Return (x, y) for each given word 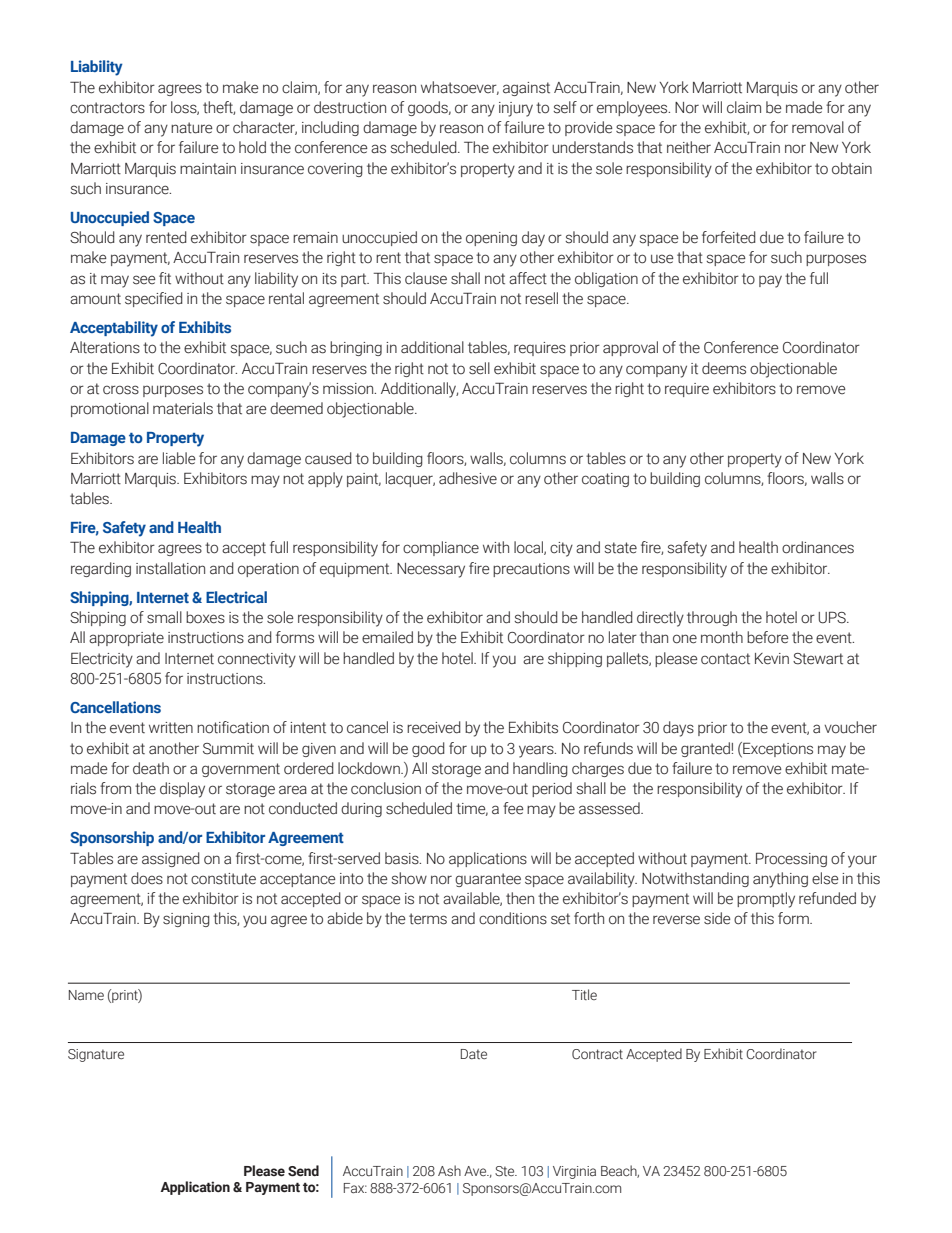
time (472, 809)
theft (219, 108)
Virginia (574, 1172)
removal (818, 127)
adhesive (468, 478)
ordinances (818, 547)
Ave (476, 1171)
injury (516, 109)
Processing (791, 859)
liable (179, 458)
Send (303, 1171)
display (182, 790)
